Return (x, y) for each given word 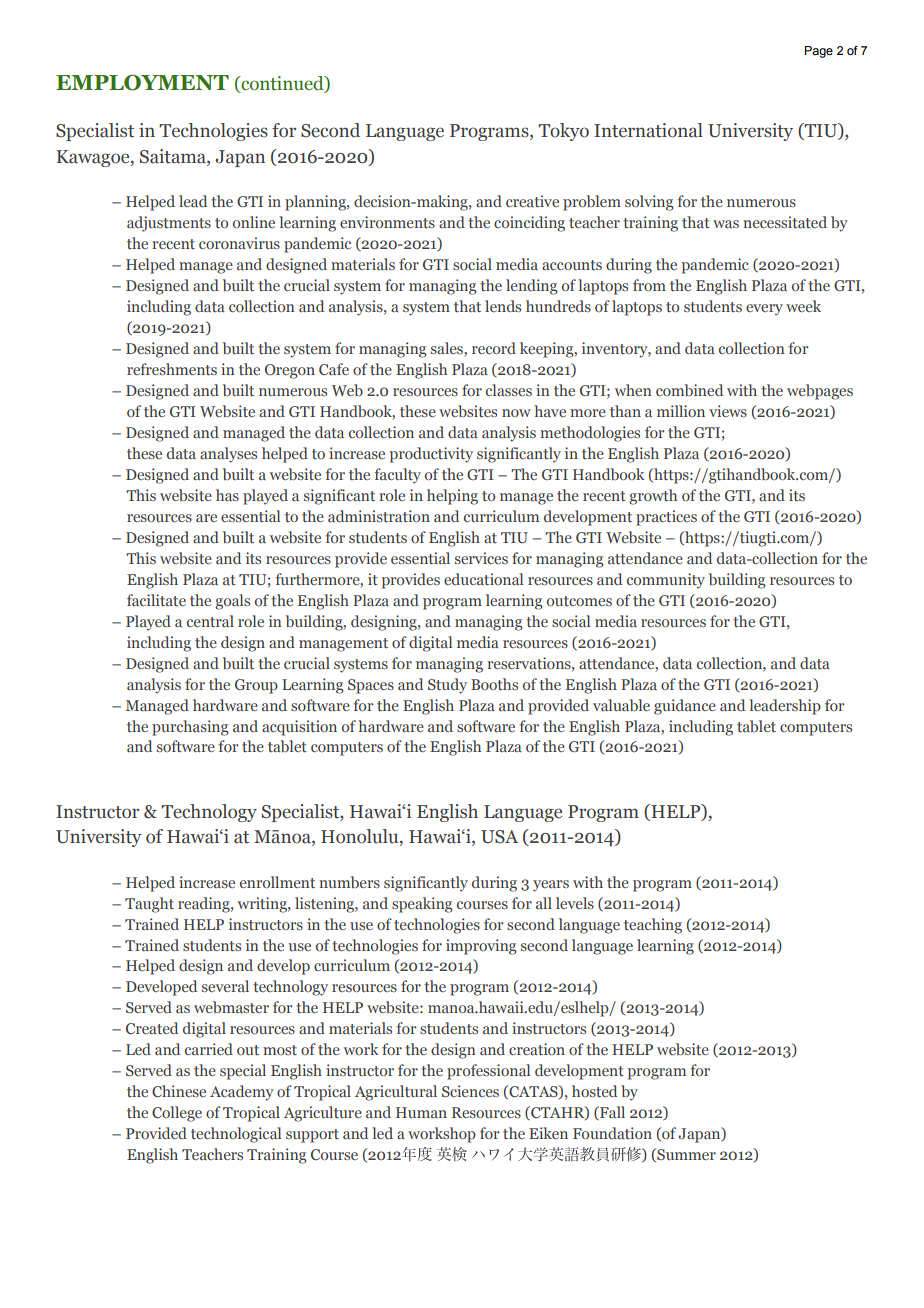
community (666, 581)
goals (232, 602)
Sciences (470, 1091)
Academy (242, 1093)
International (648, 130)
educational (483, 579)
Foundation (612, 1133)
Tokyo (563, 132)
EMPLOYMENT (142, 82)
